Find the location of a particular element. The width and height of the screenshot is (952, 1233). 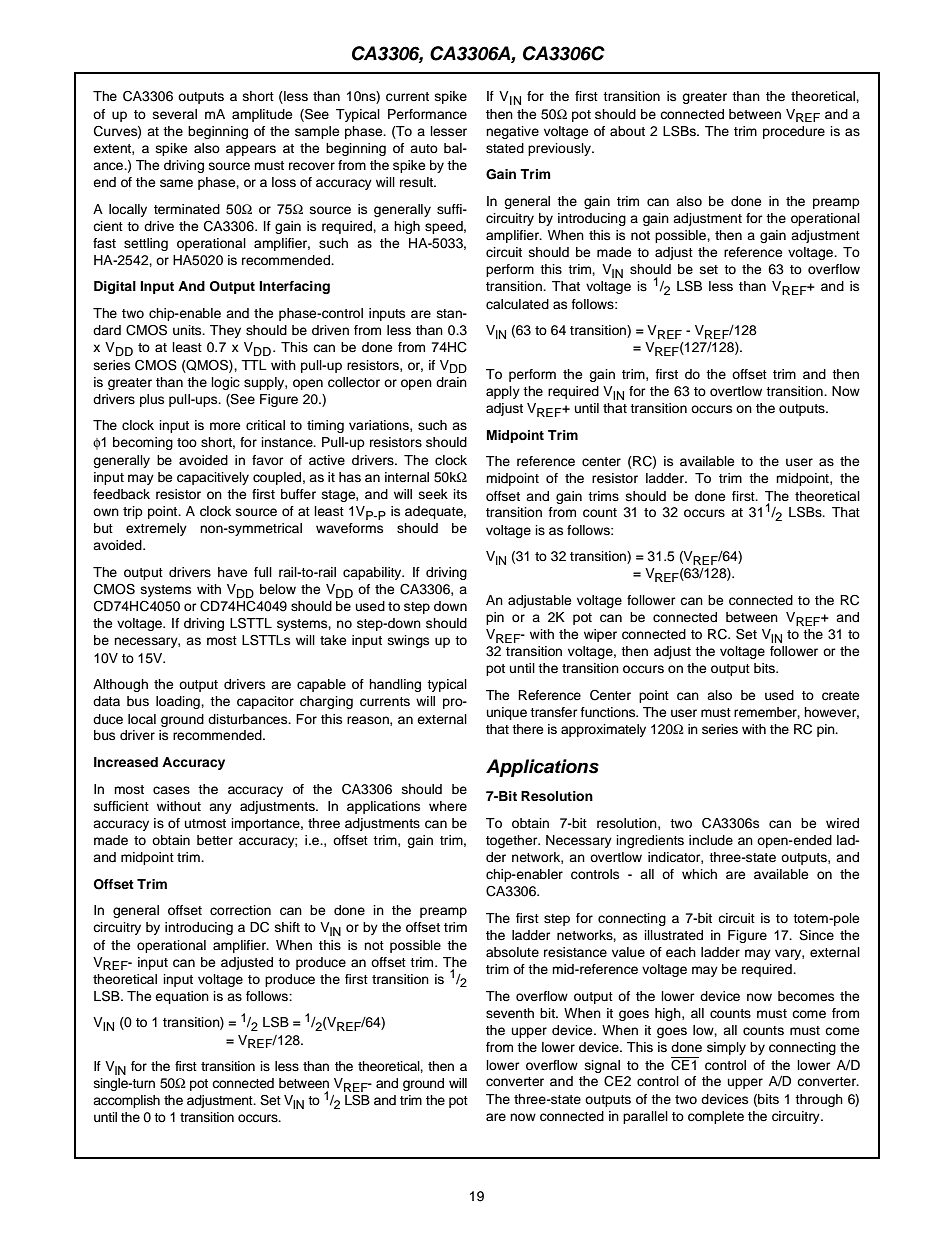

several is located at coordinates (175, 114).
